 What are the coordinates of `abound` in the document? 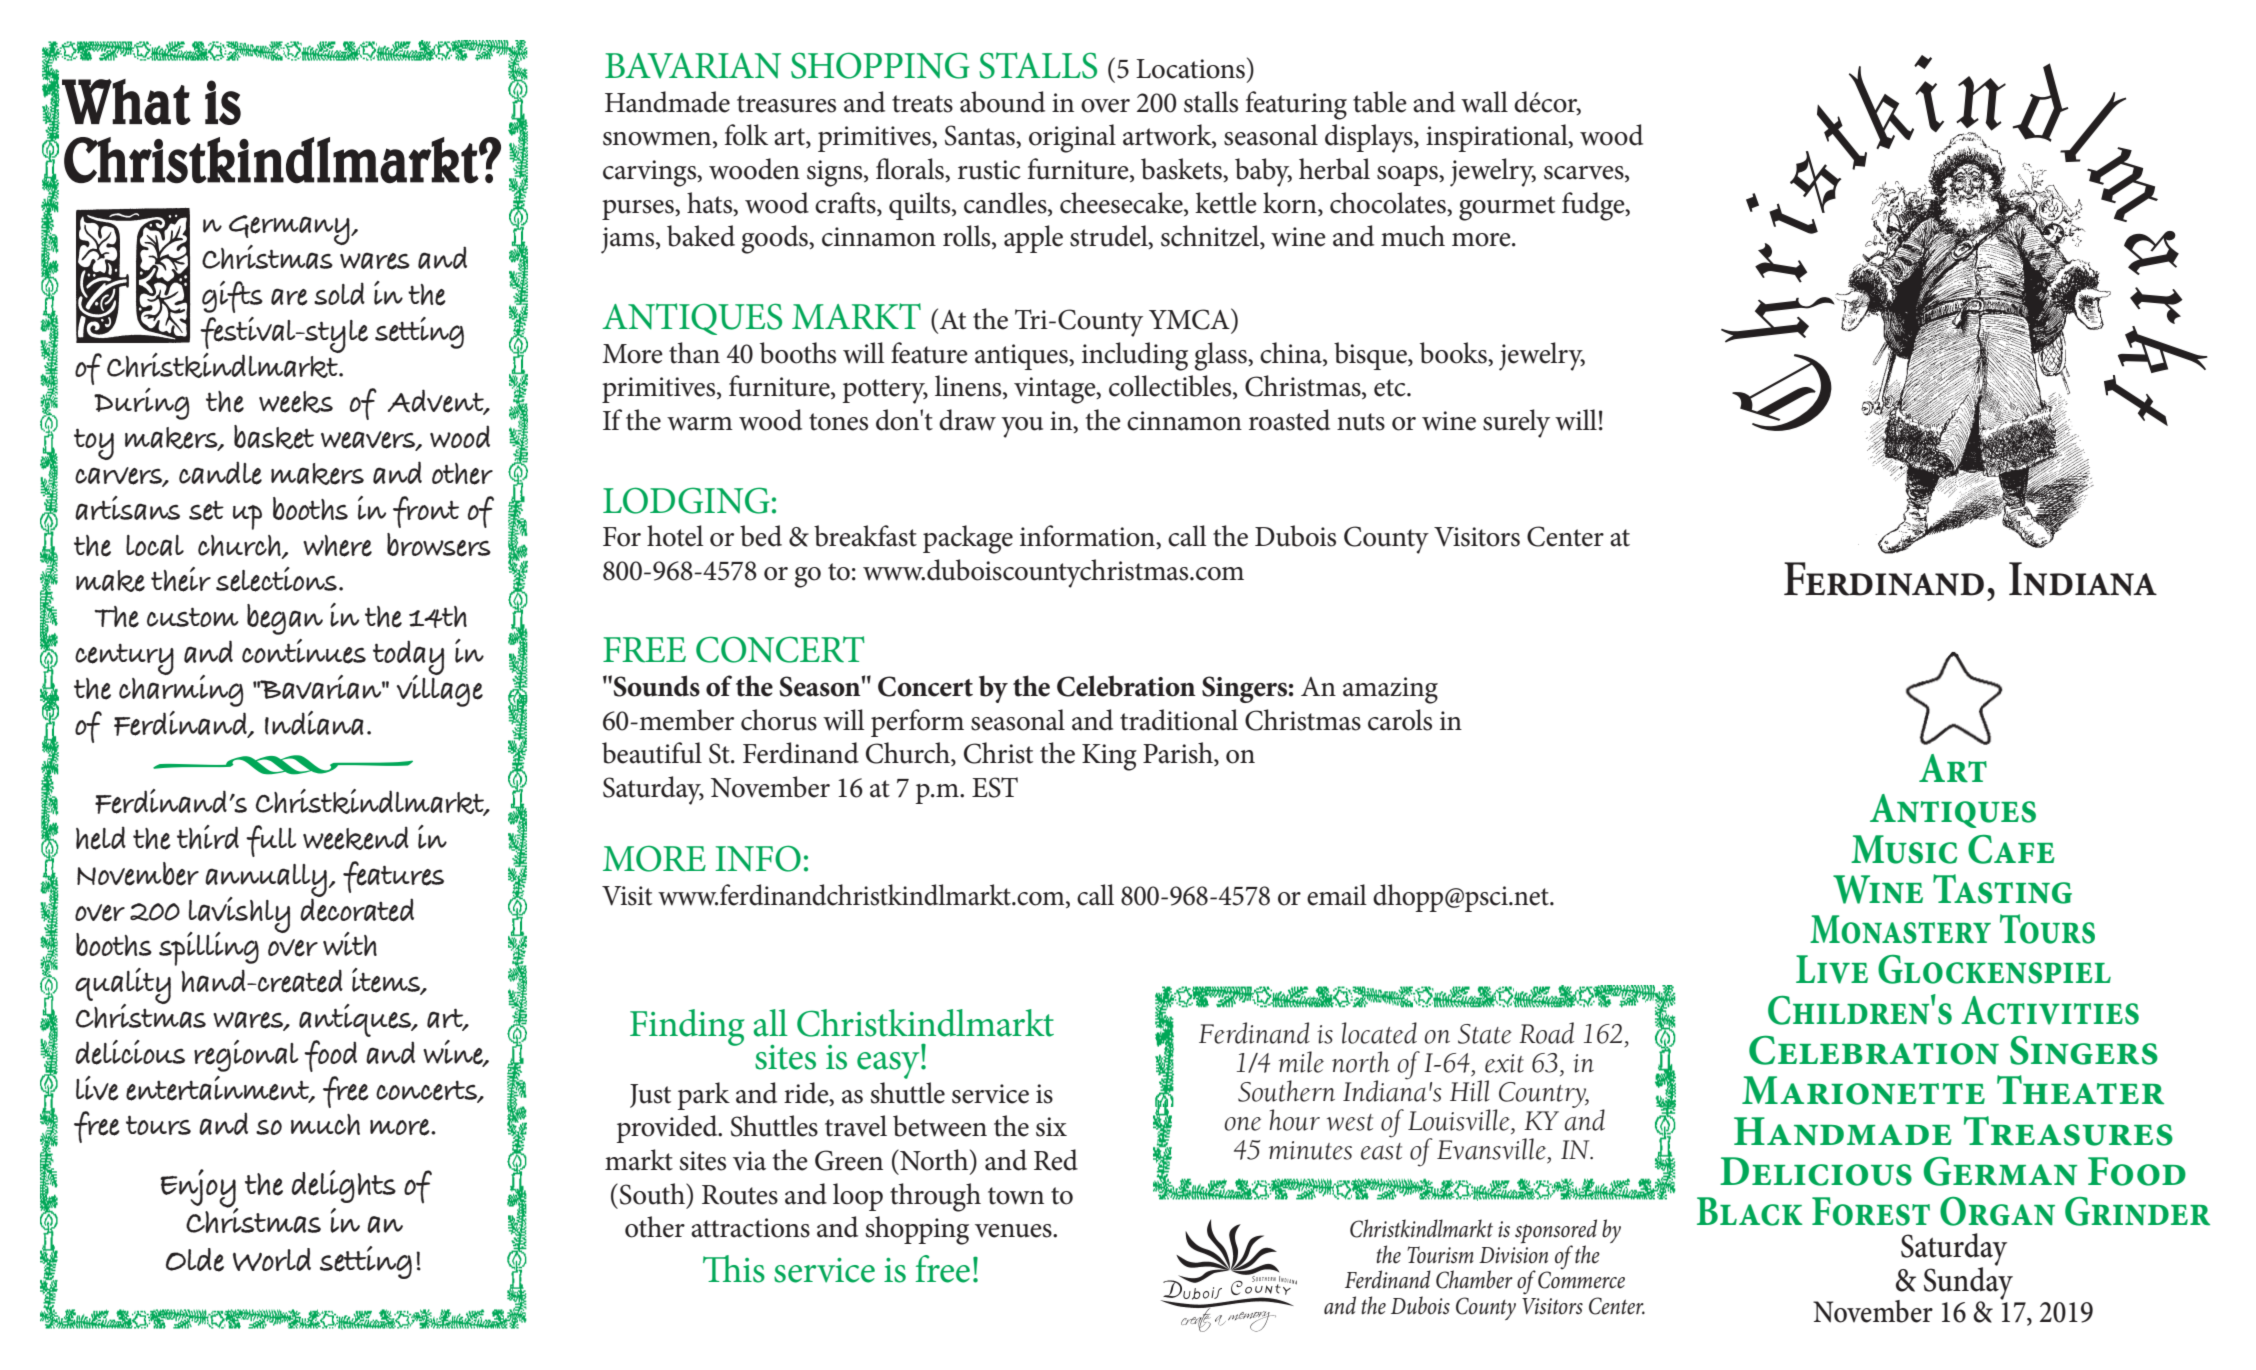 It's located at (1002, 102).
